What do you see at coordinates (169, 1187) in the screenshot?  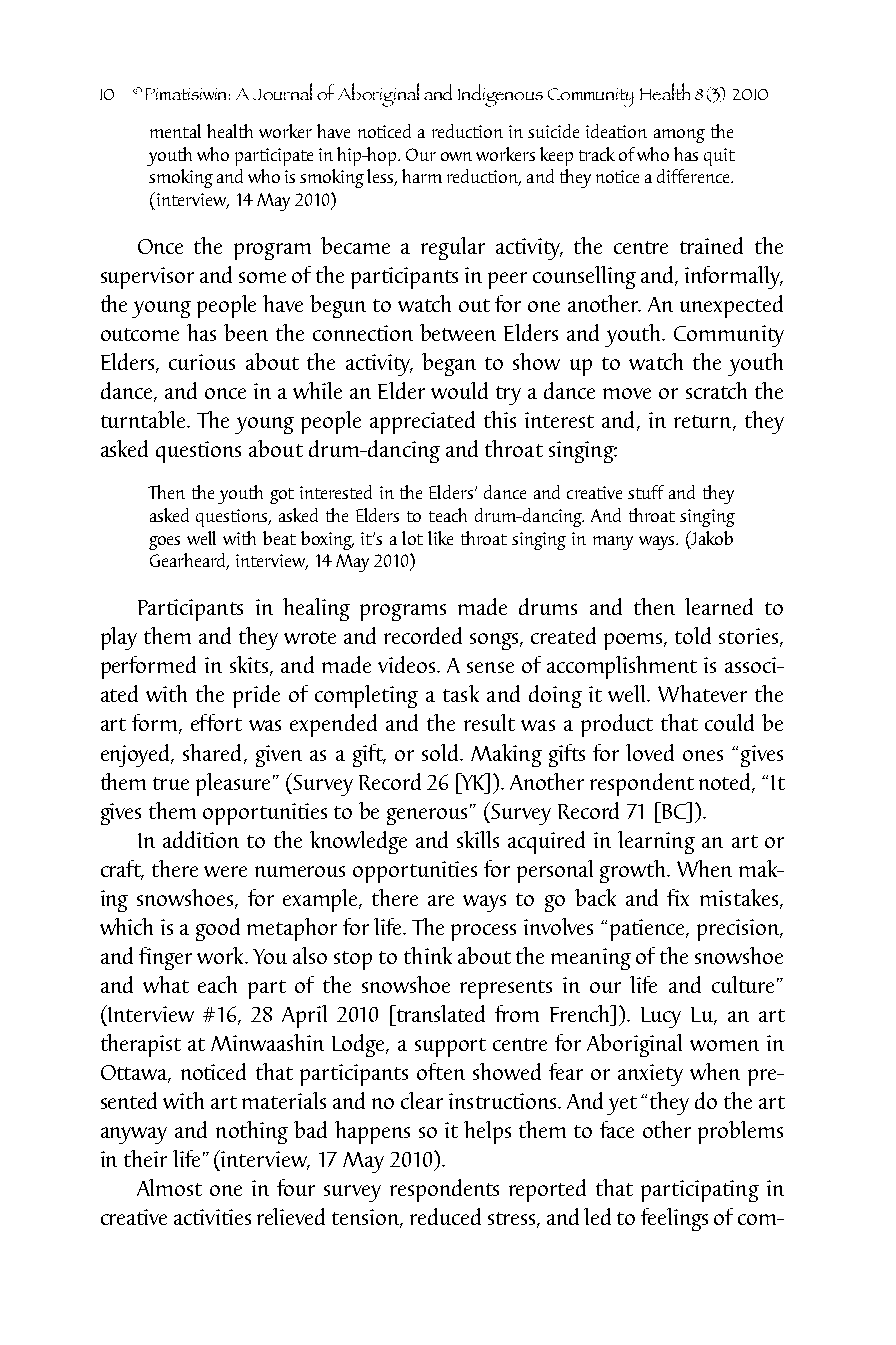 I see `Almost` at bounding box center [169, 1187].
